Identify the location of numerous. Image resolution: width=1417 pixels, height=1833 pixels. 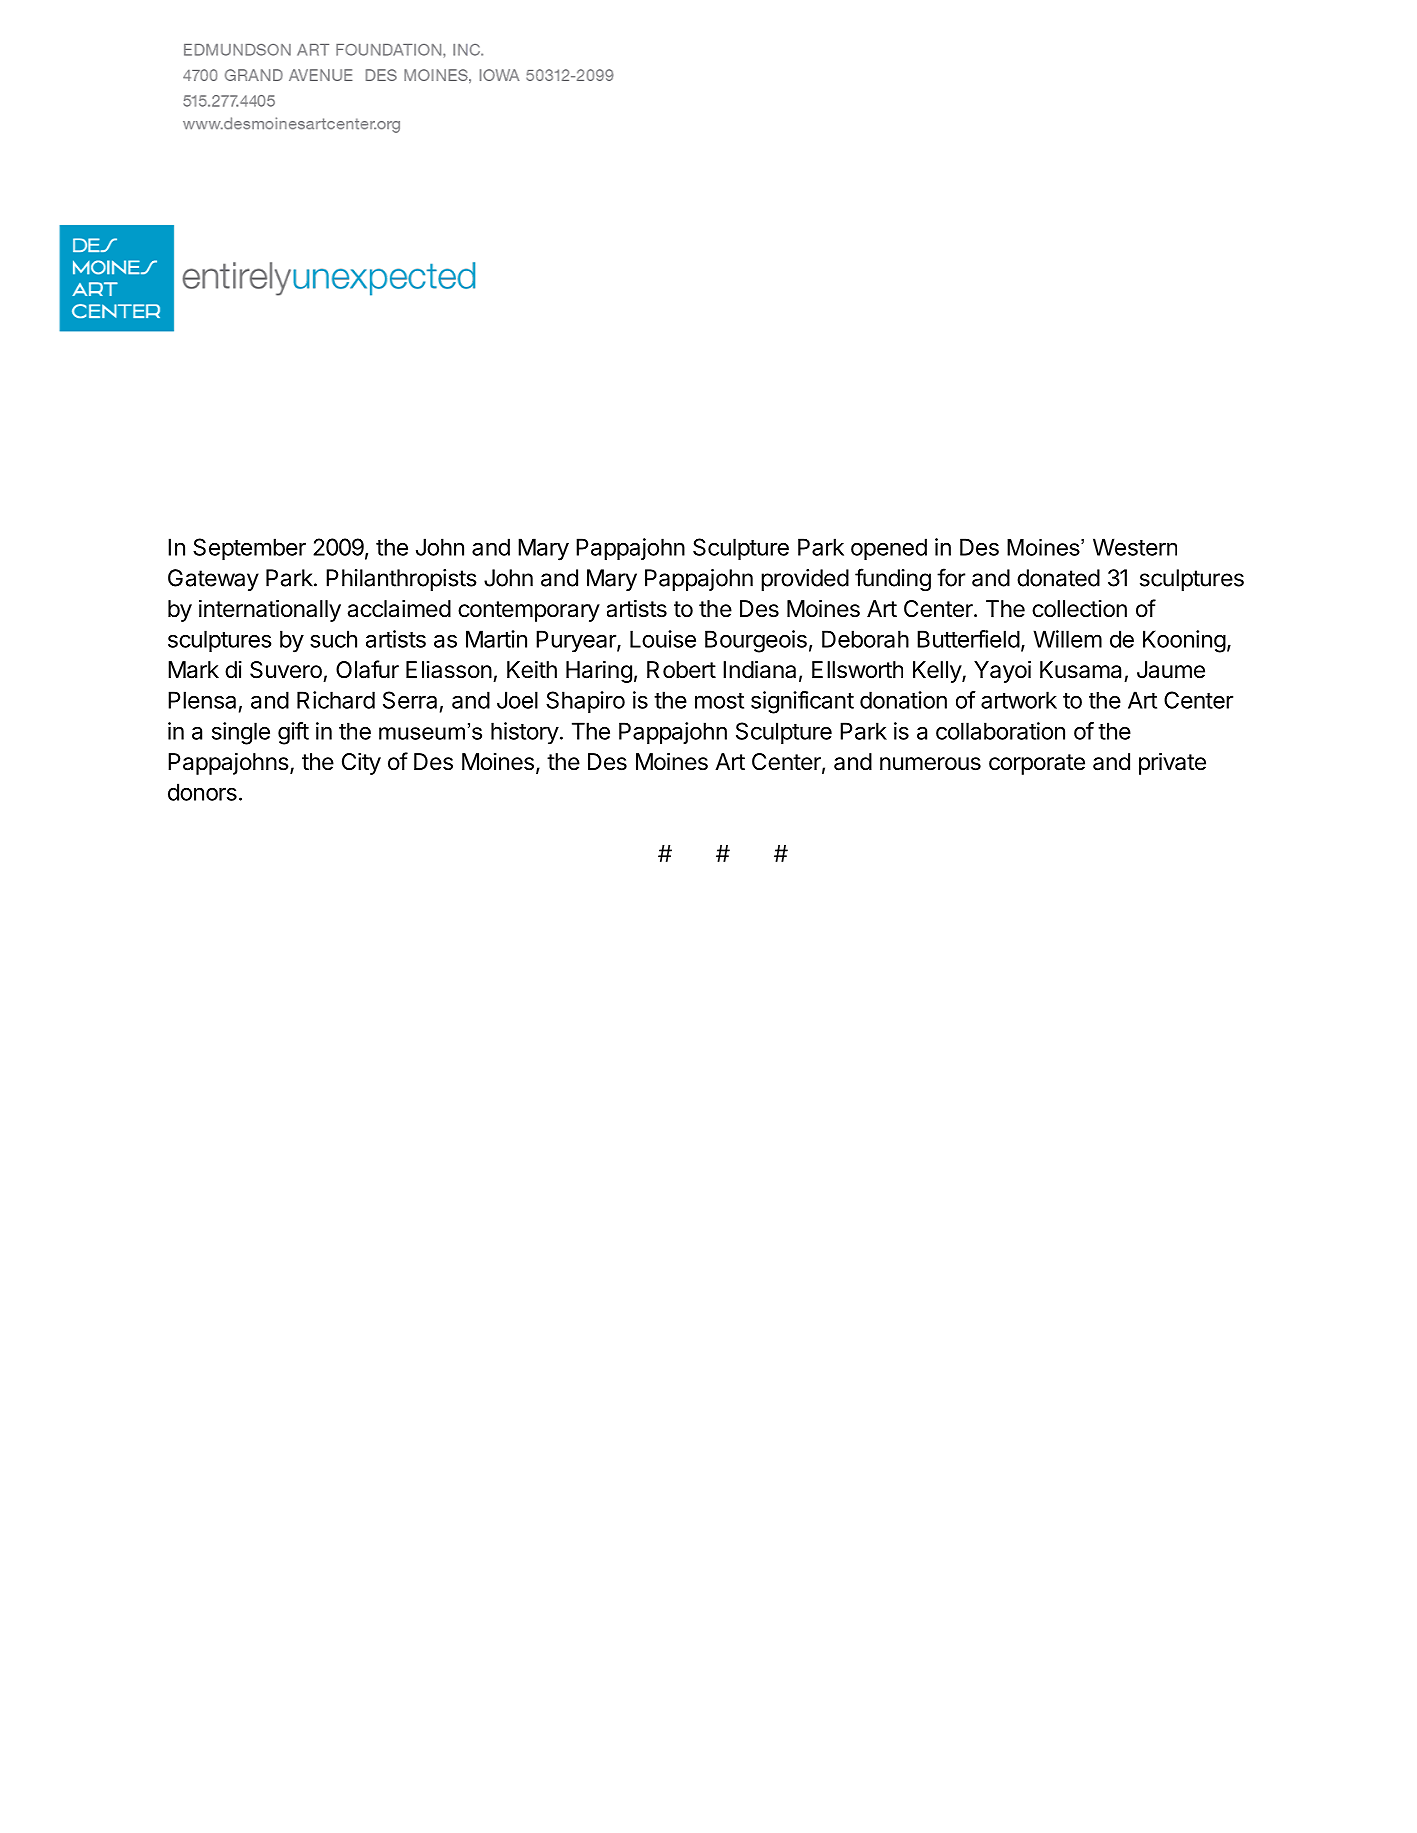
(930, 764).
